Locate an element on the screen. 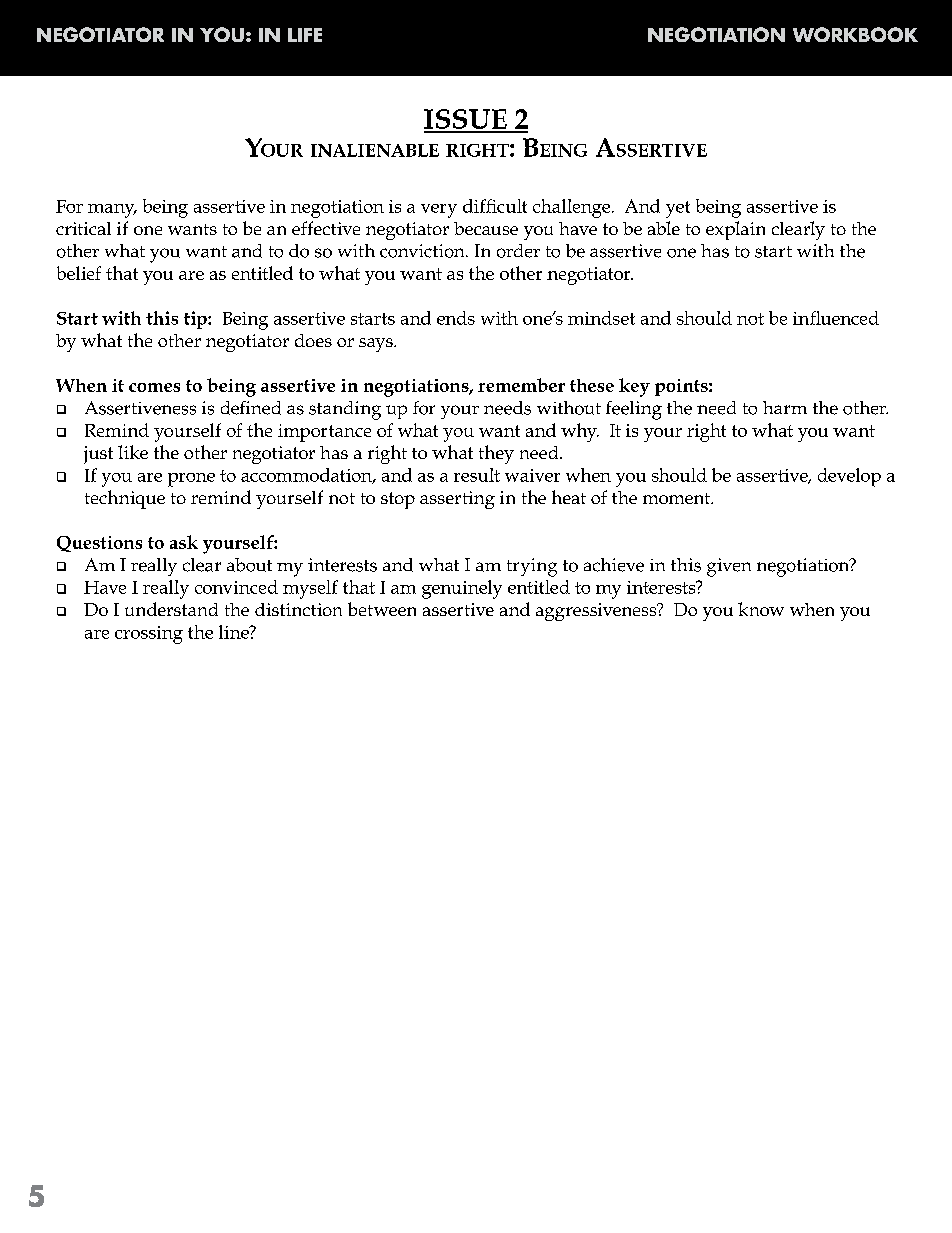  difficult is located at coordinates (495, 206).
